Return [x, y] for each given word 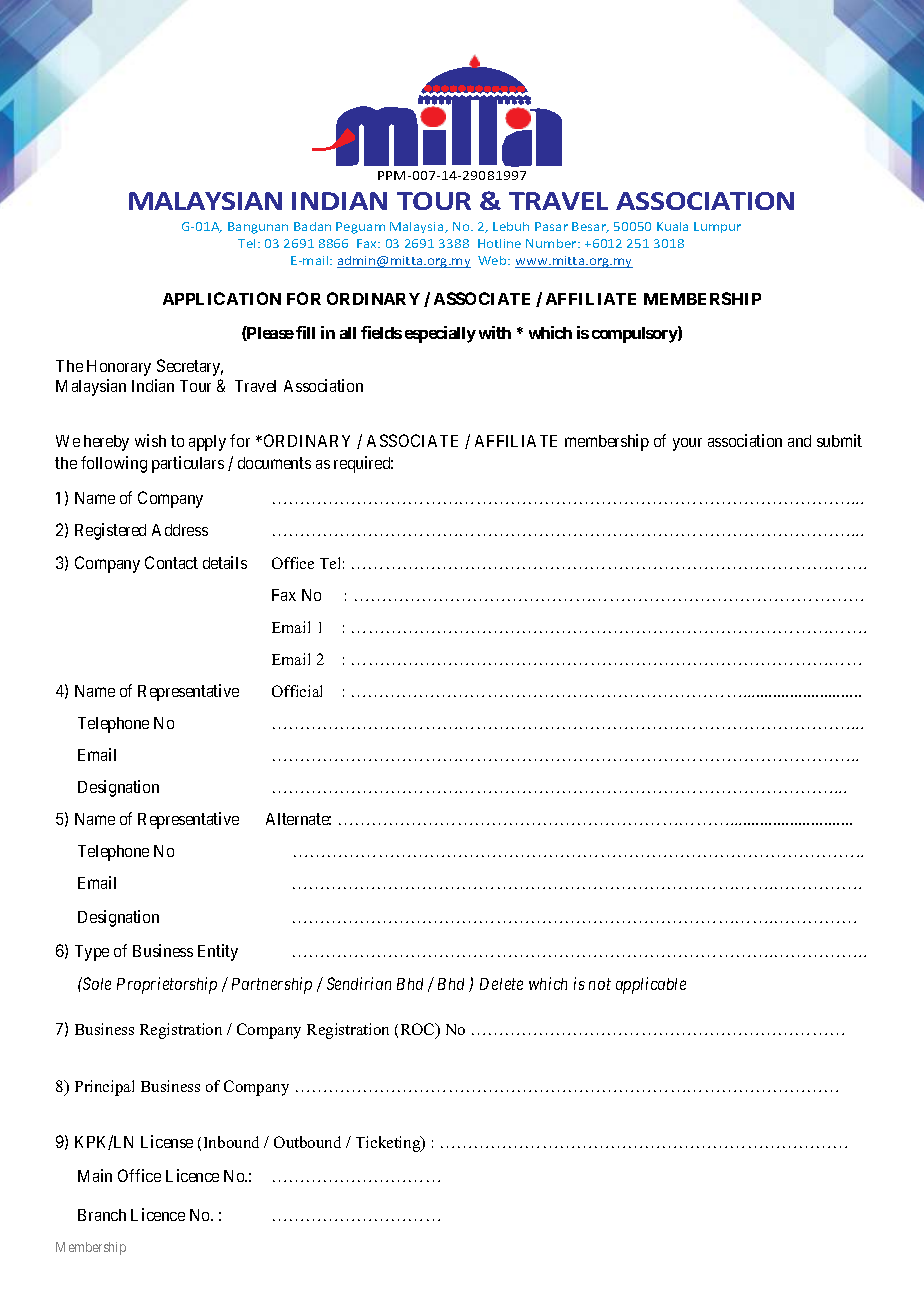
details [225, 562]
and [799, 441]
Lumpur [717, 227]
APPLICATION [222, 298]
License [167, 1141]
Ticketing [389, 1144]
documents [274, 463]
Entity [218, 952]
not [600, 984]
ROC [419, 1031]
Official [297, 691]
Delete [501, 984]
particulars [188, 464]
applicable [651, 985]
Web [493, 260]
